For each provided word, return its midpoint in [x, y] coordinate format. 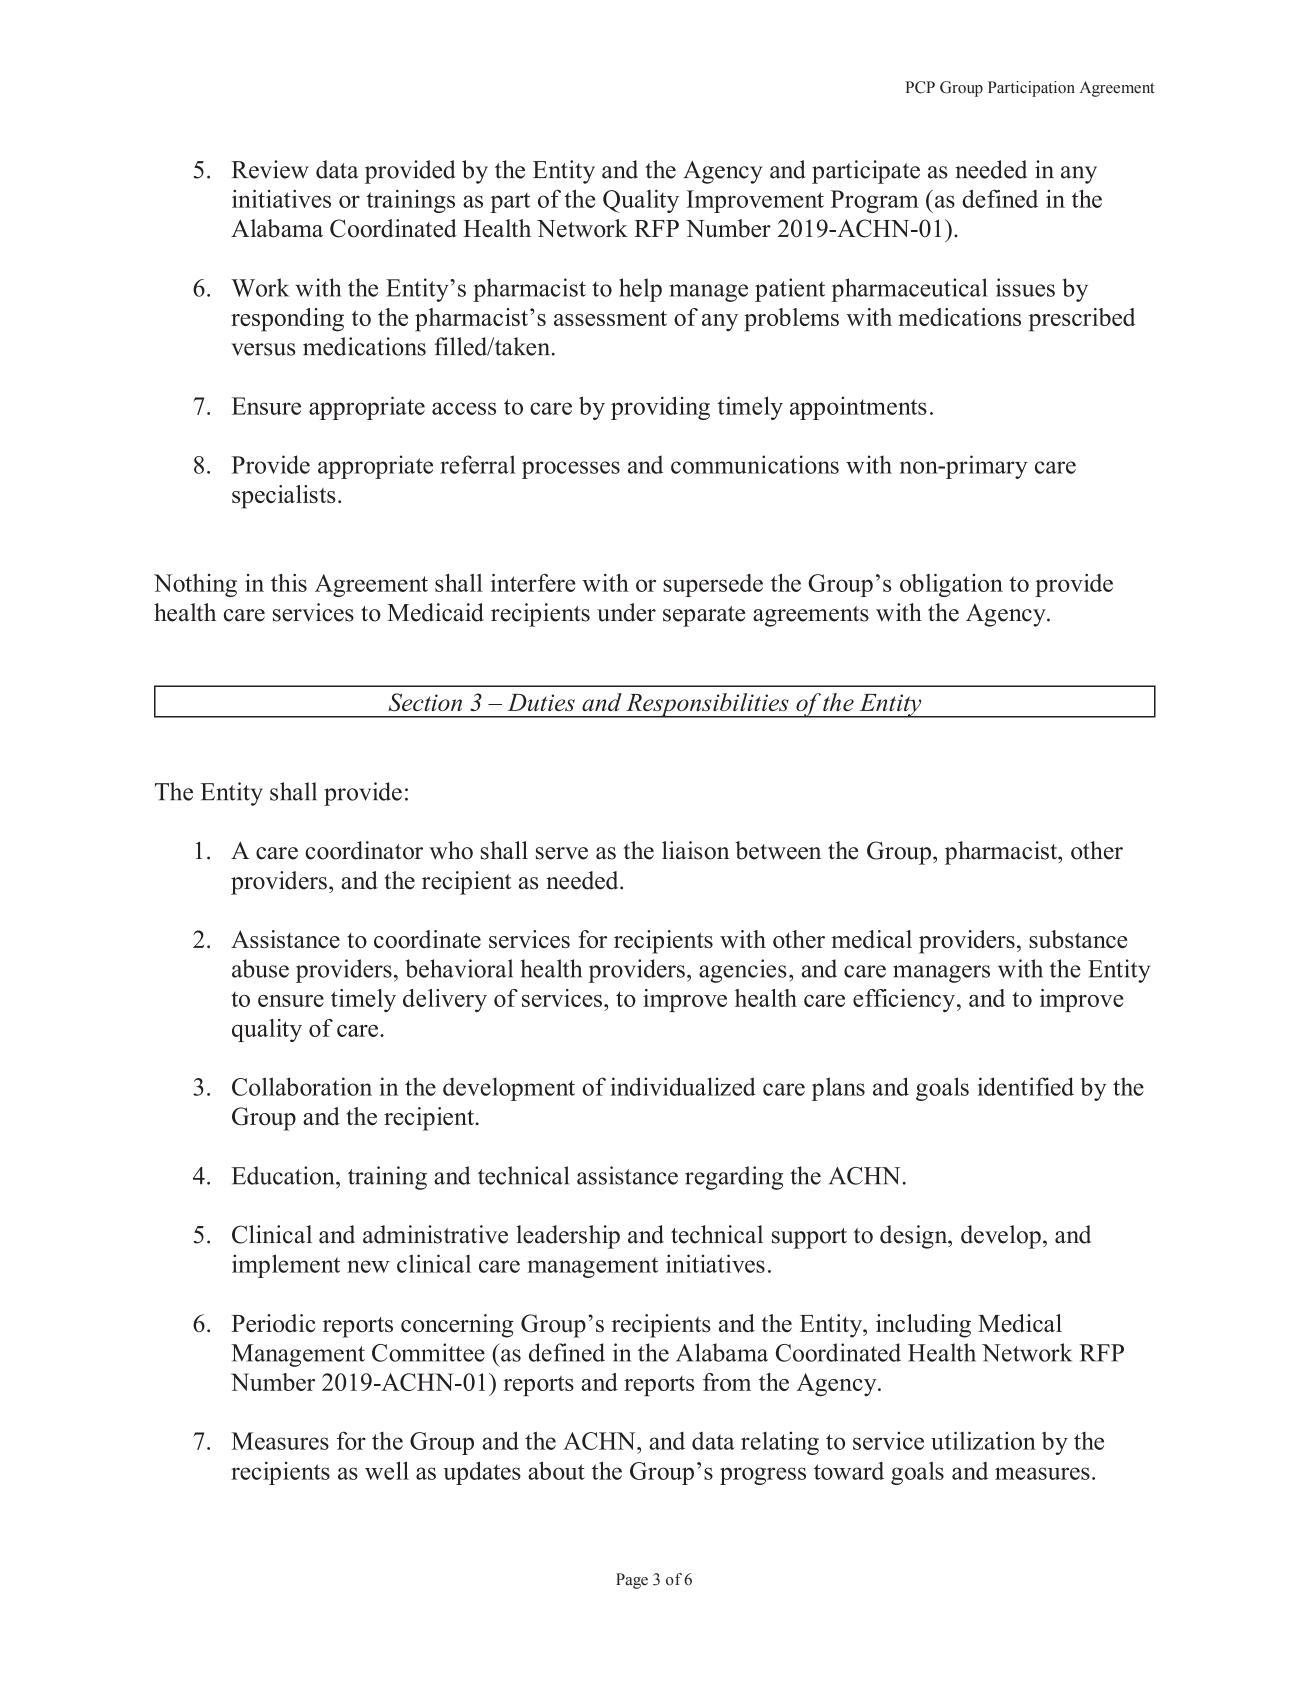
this [289, 583]
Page [632, 1581]
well [387, 1470]
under [626, 612]
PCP [920, 87]
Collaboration [302, 1086]
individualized [683, 1086]
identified [1026, 1086]
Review [270, 169]
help [640, 290]
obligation [951, 585]
